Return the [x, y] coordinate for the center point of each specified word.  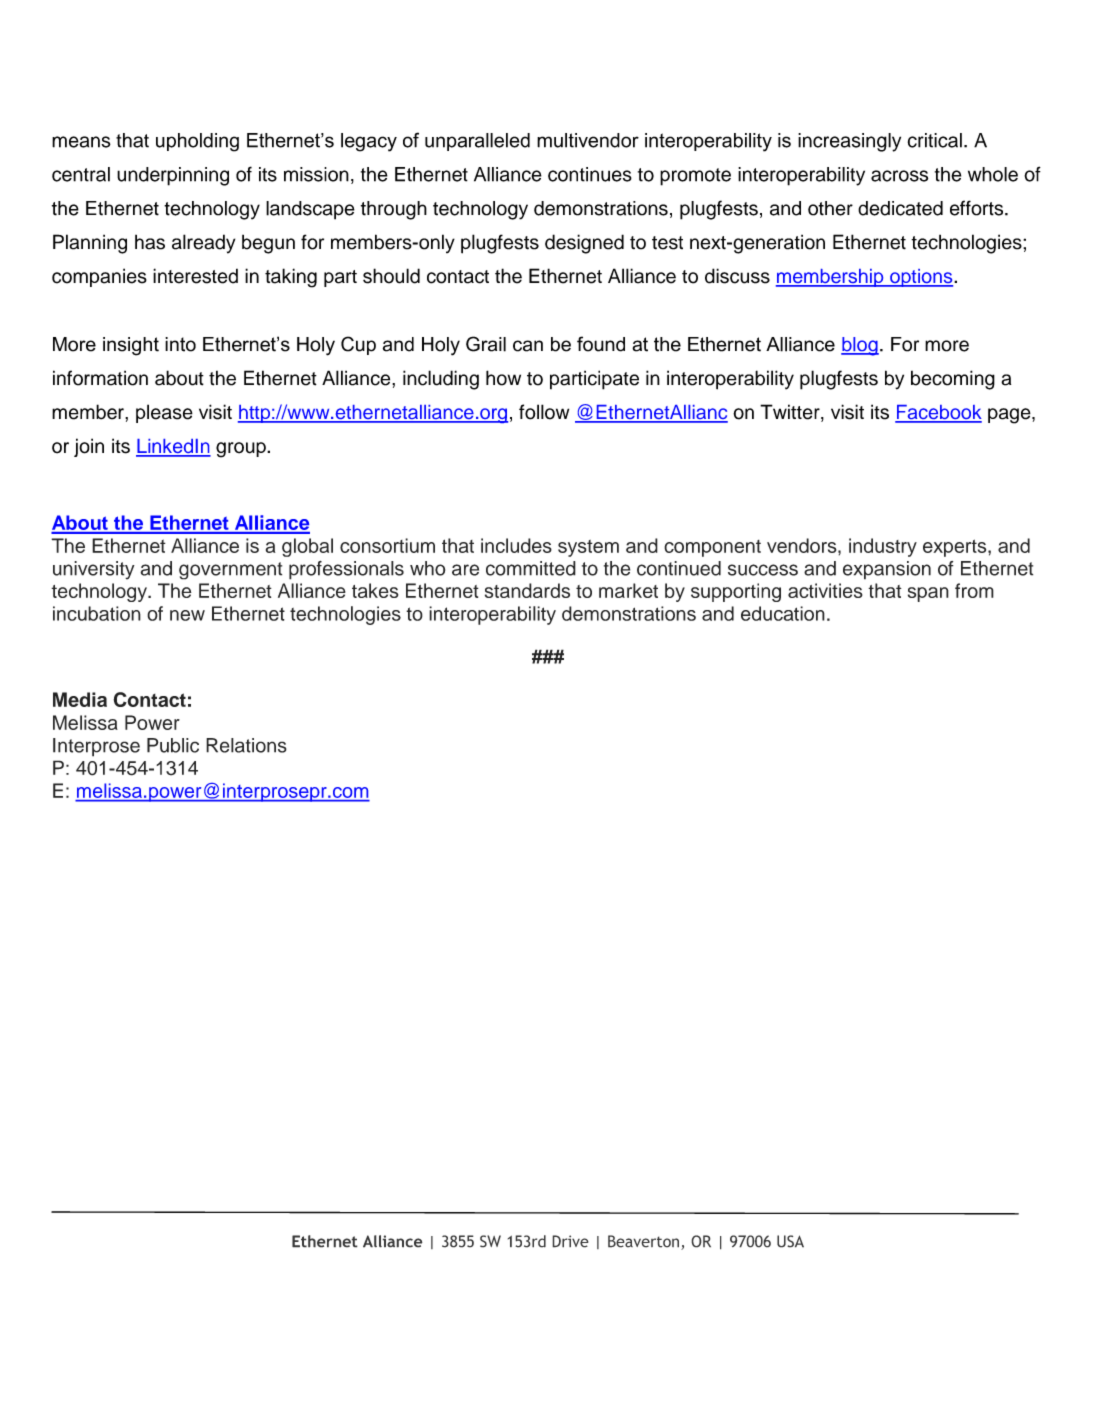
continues [590, 174]
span [928, 594]
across [899, 176]
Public [173, 745]
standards [527, 590]
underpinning [173, 176]
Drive [570, 1241]
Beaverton [643, 1241]
